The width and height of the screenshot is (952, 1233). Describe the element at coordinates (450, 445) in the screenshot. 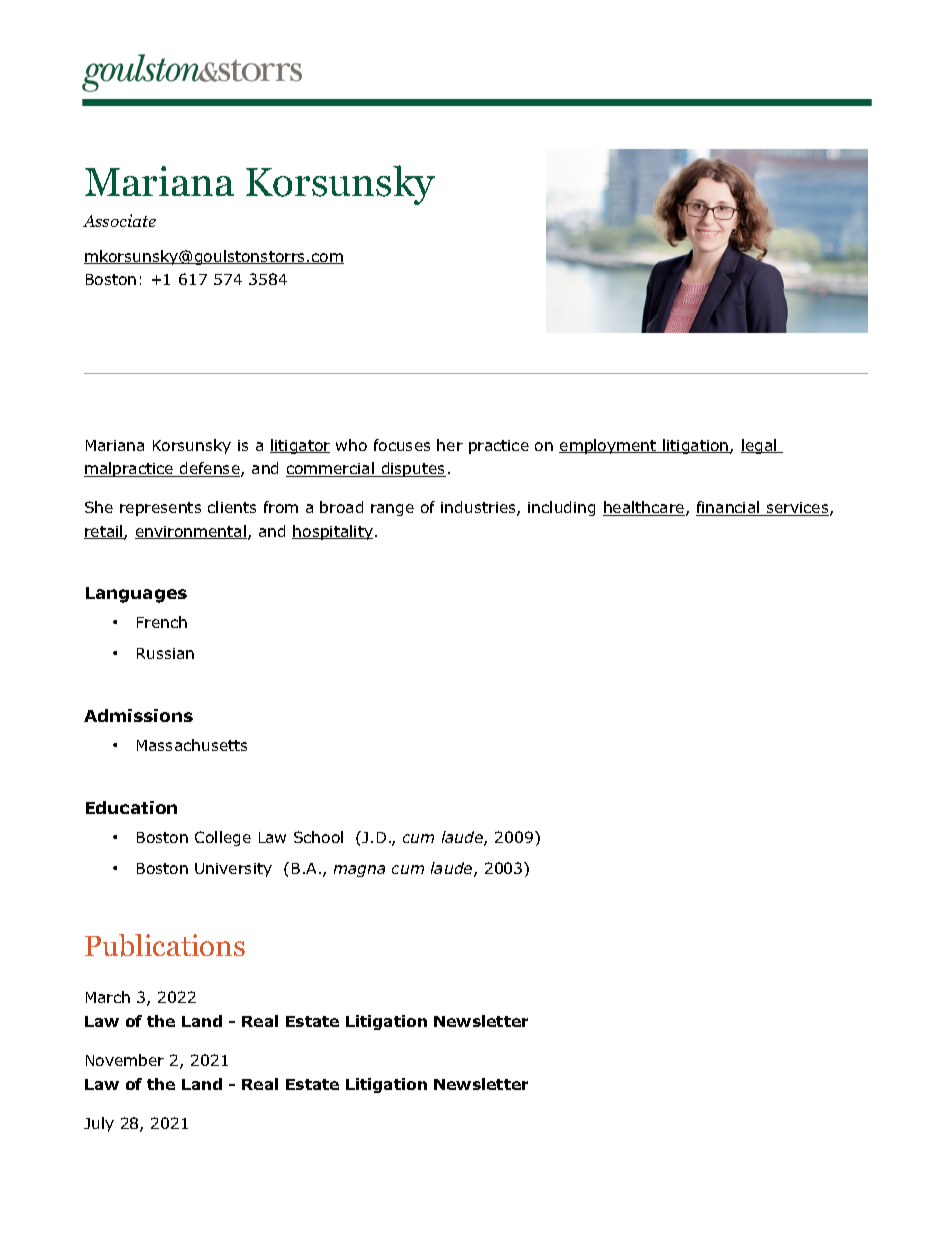

I see `her` at that location.
